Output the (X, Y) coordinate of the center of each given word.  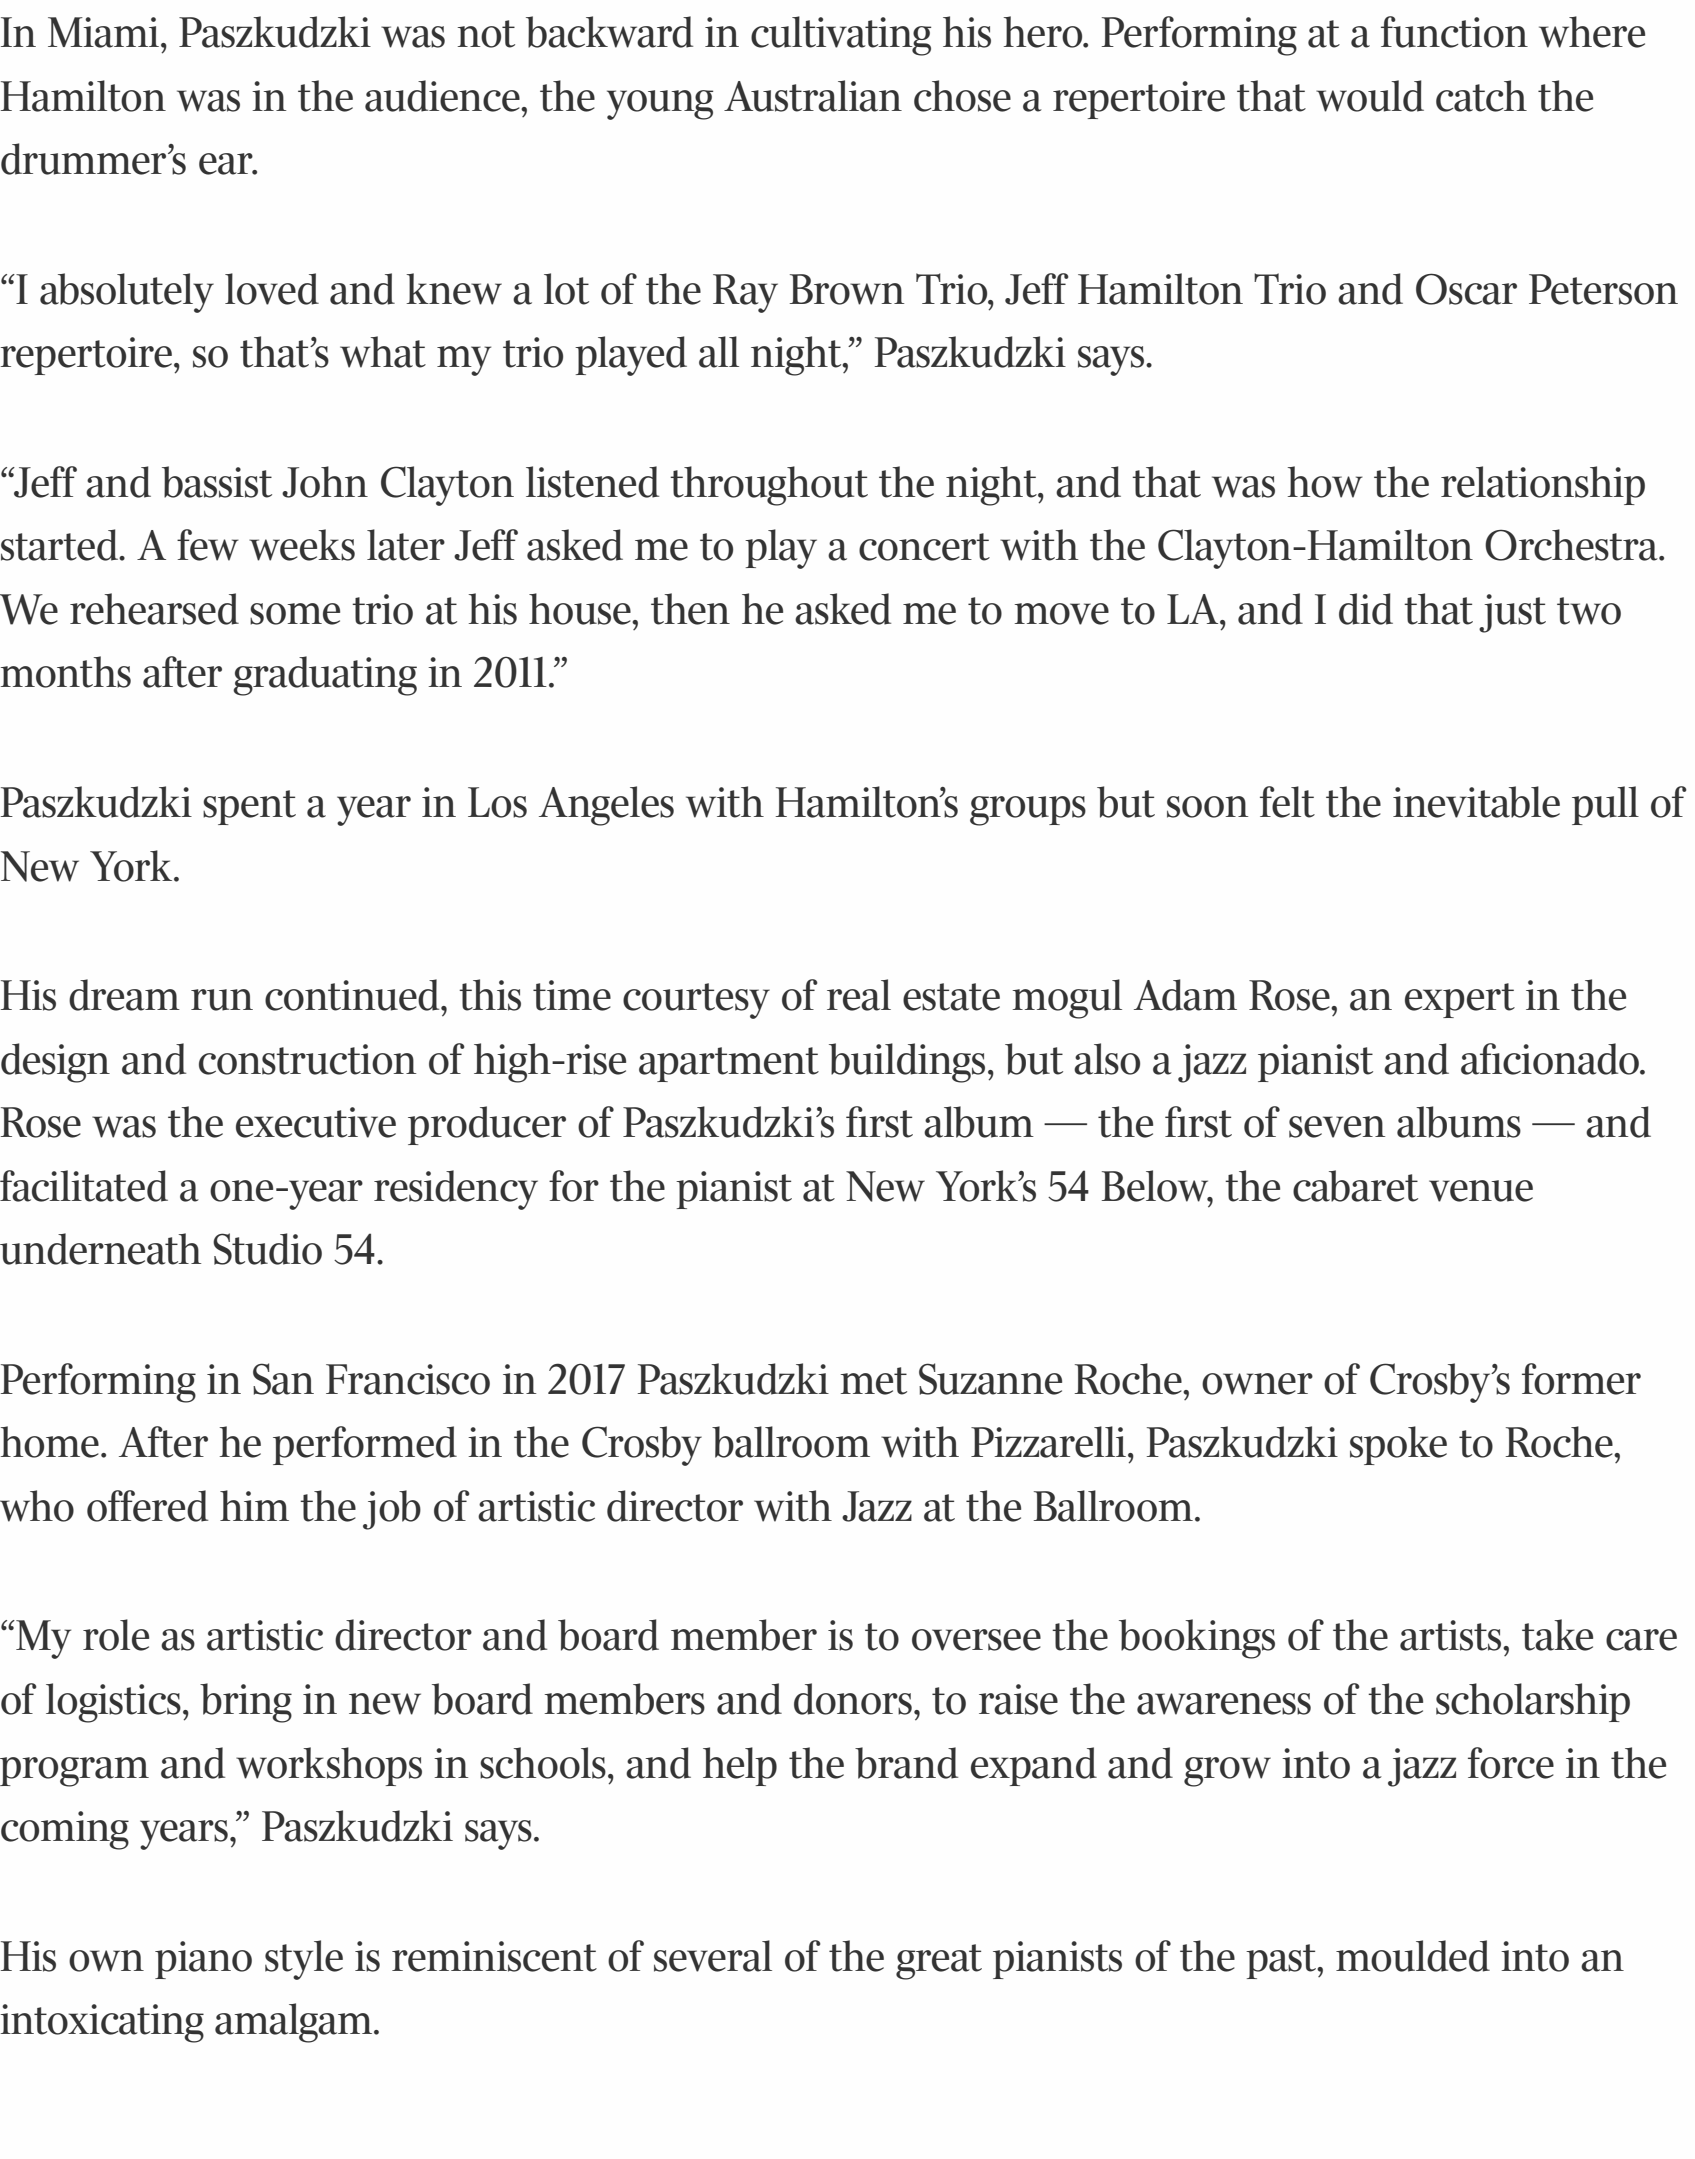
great (939, 1962)
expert (1460, 1000)
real (859, 995)
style (304, 1960)
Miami (105, 32)
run (222, 1000)
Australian (813, 96)
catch (1481, 96)
